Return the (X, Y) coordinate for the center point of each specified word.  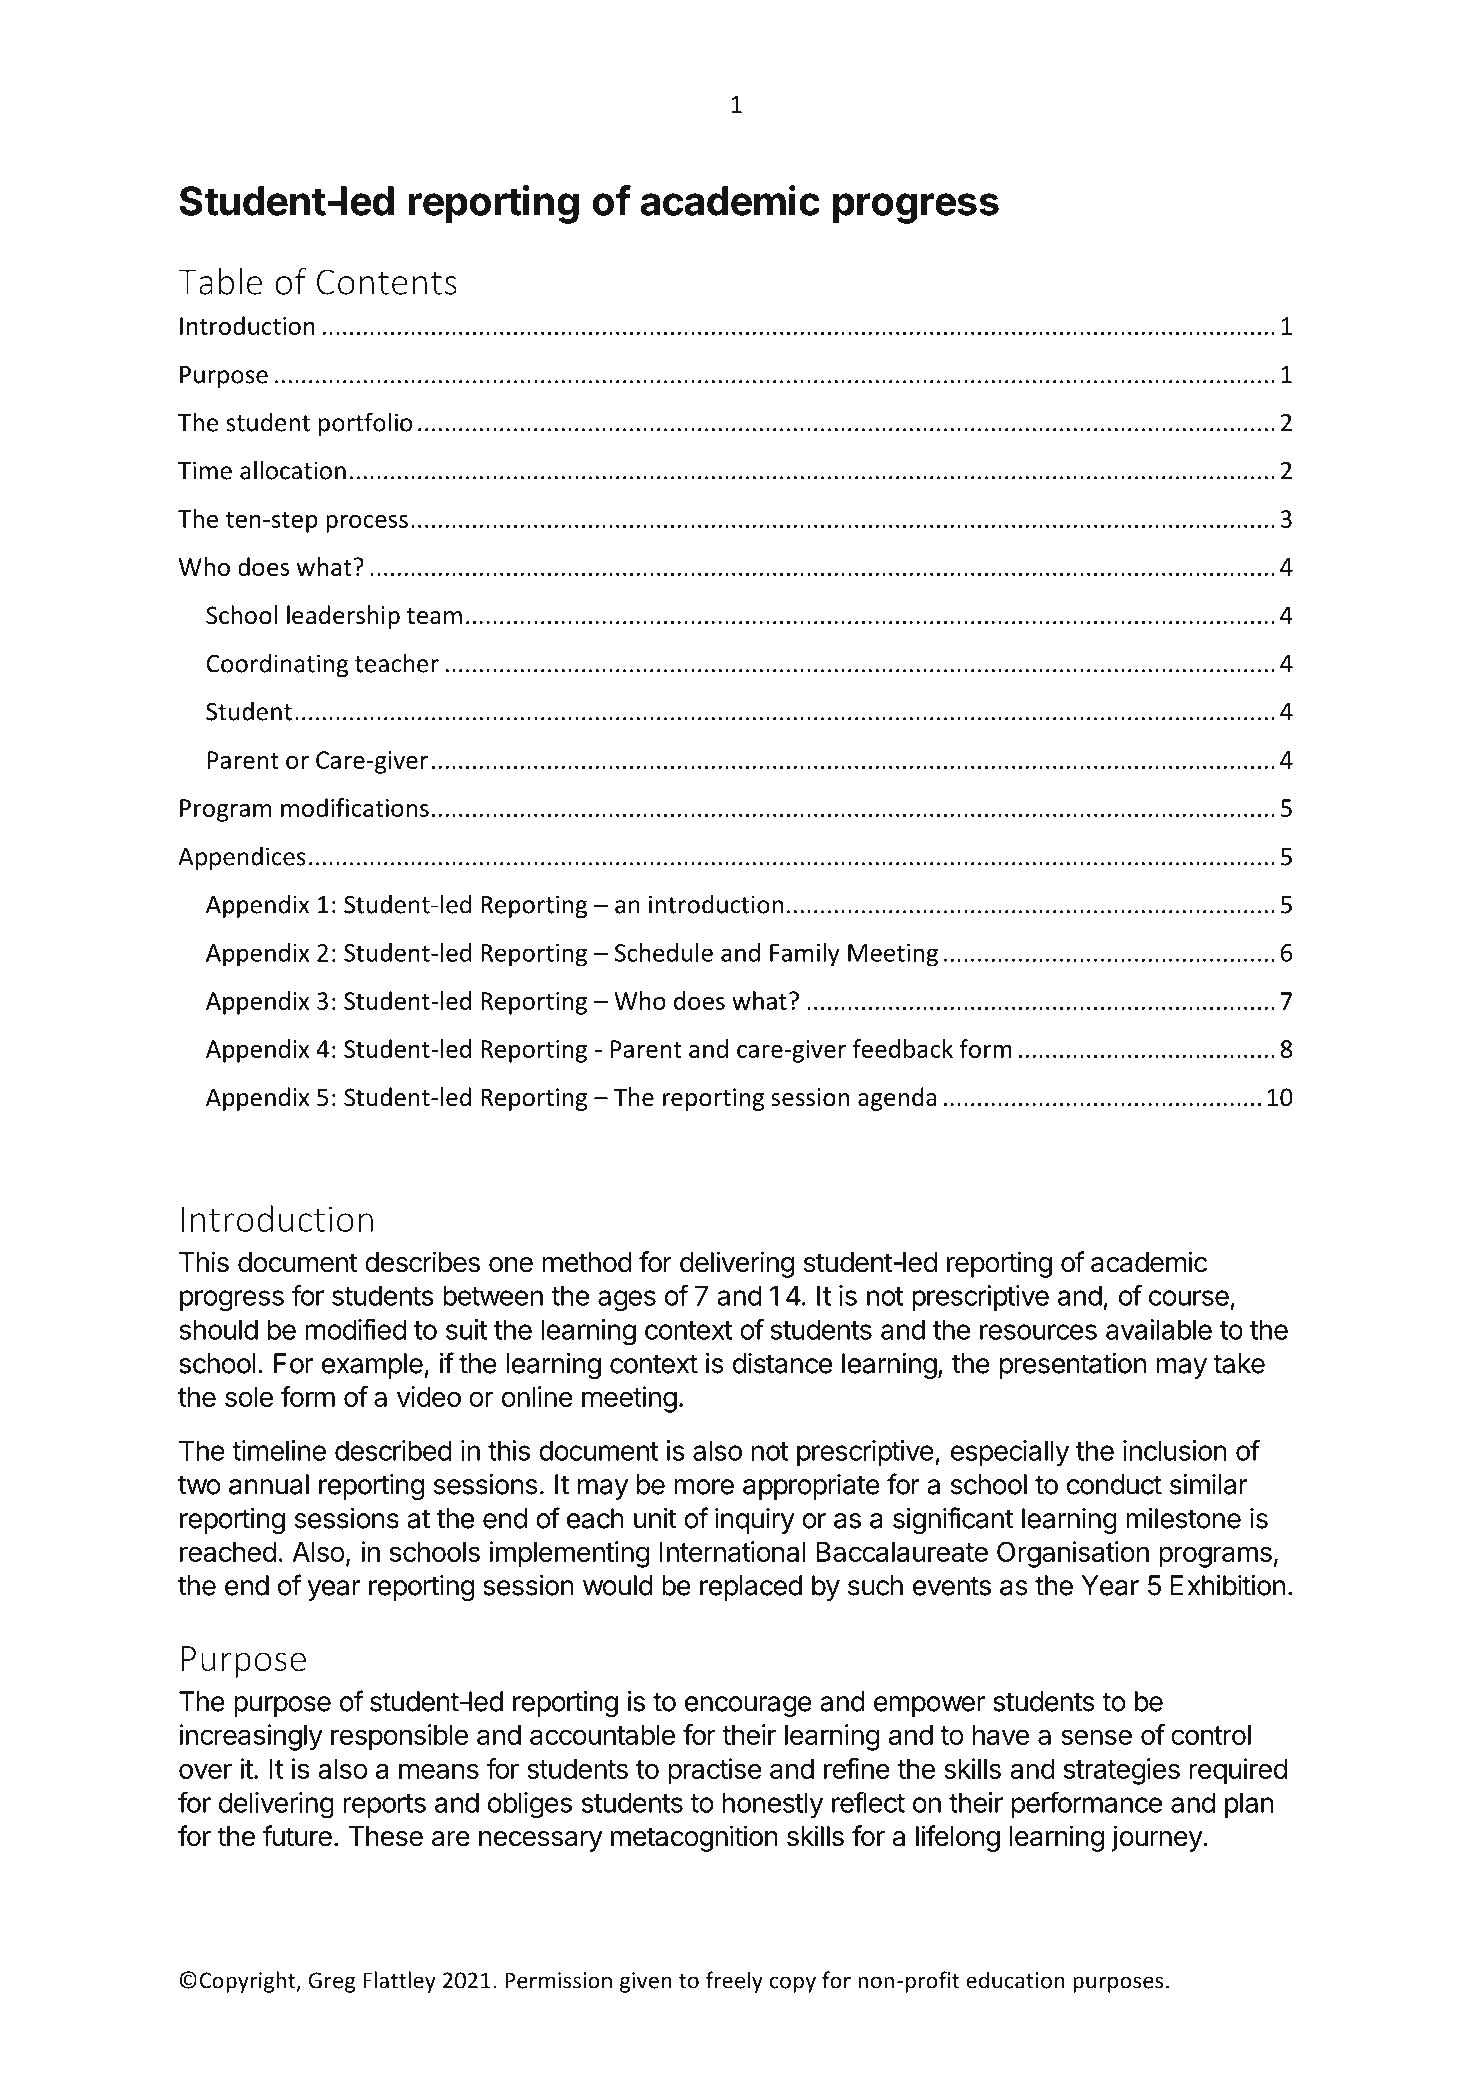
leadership (343, 617)
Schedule (664, 952)
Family (805, 955)
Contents (387, 282)
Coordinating (277, 665)
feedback (903, 1048)
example (372, 1366)
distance (782, 1363)
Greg (332, 1982)
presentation (1073, 1366)
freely (734, 1982)
